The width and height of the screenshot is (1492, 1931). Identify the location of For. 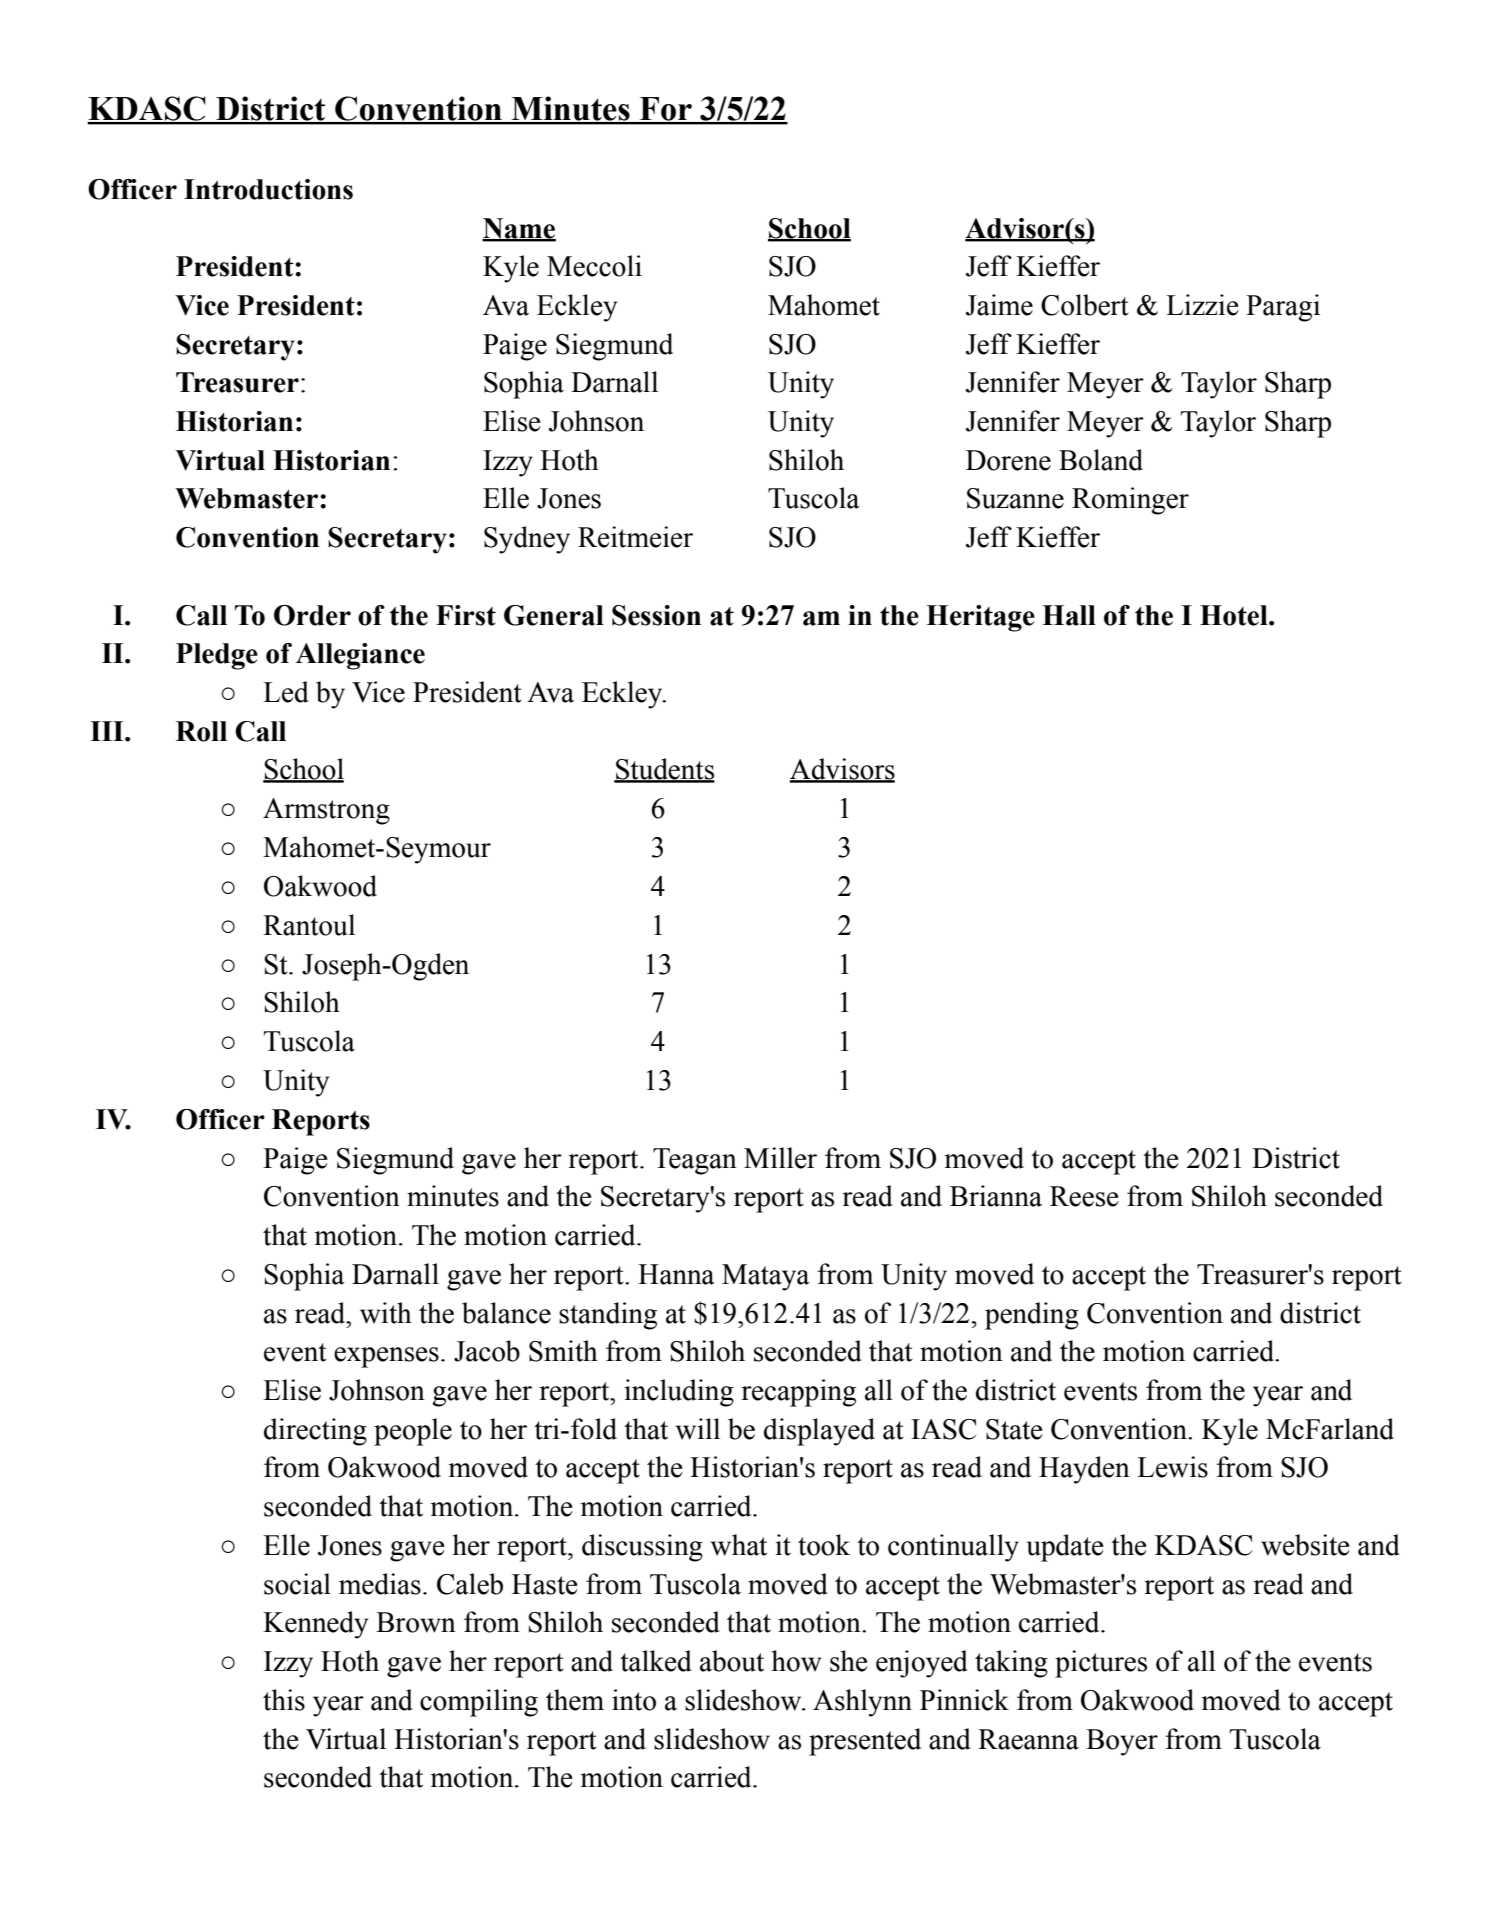
(666, 110).
